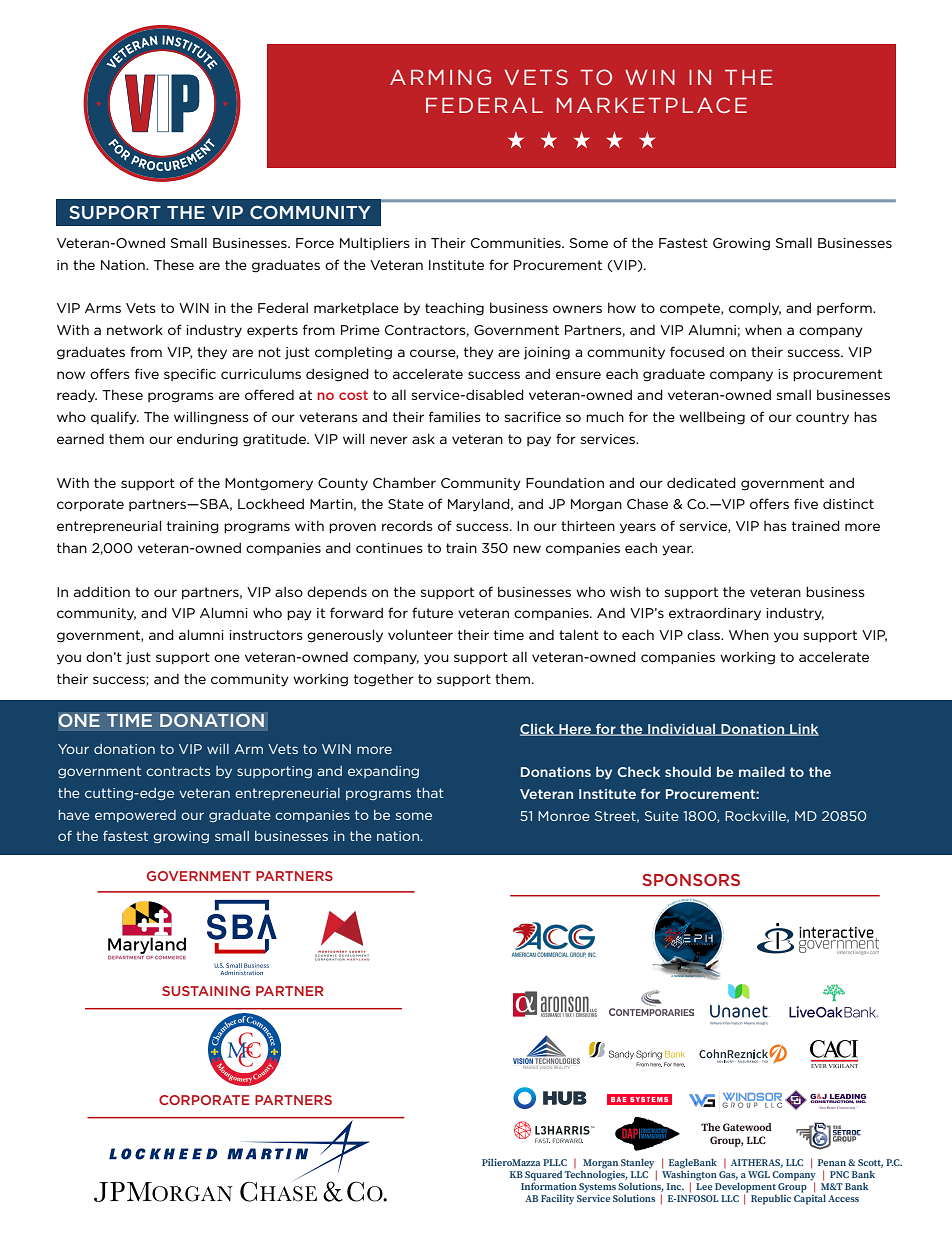 Image resolution: width=952 pixels, height=1233 pixels. Describe the element at coordinates (135, 816) in the screenshot. I see `empowered` at that location.
